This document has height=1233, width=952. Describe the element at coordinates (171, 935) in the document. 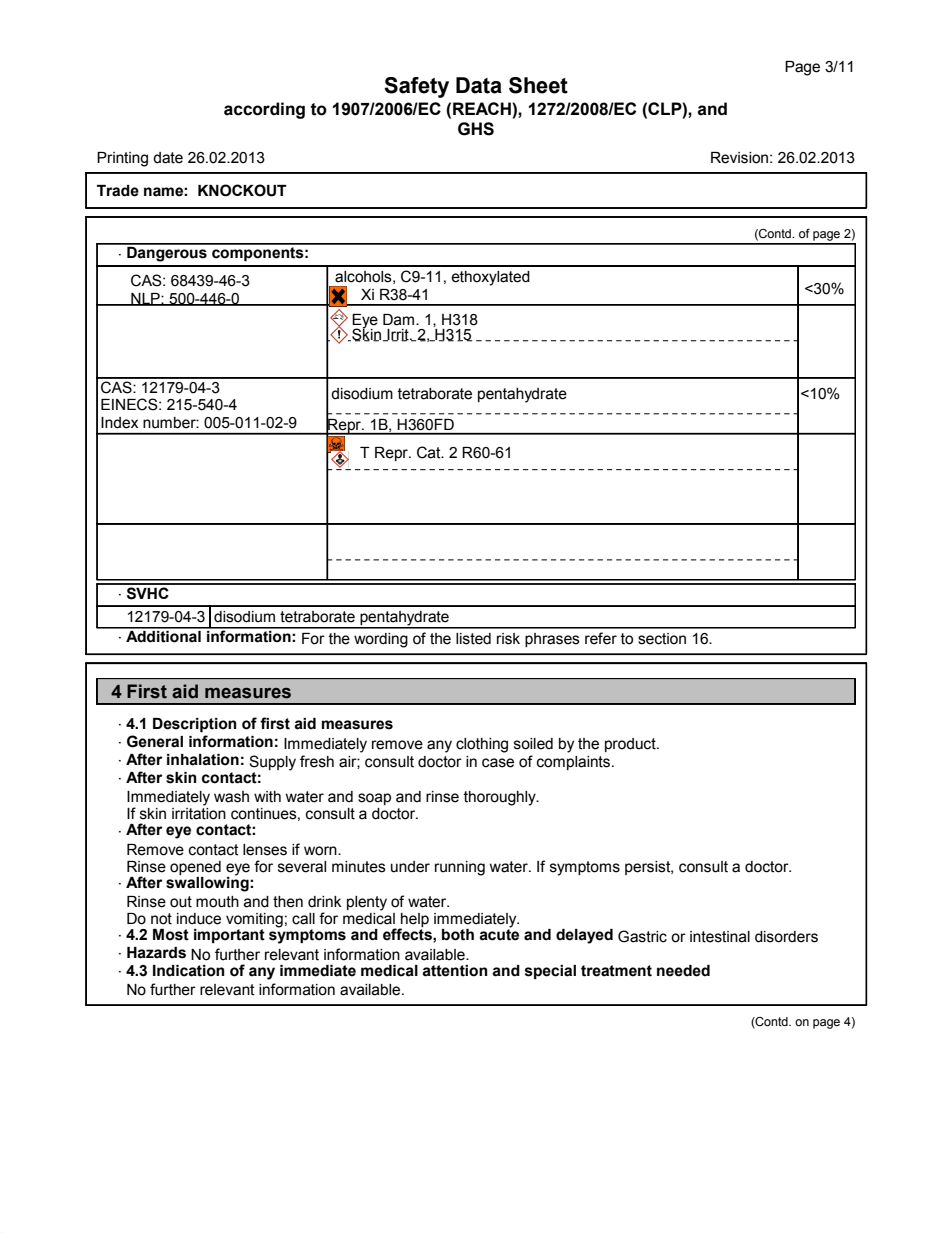

I see `Most` at that location.
